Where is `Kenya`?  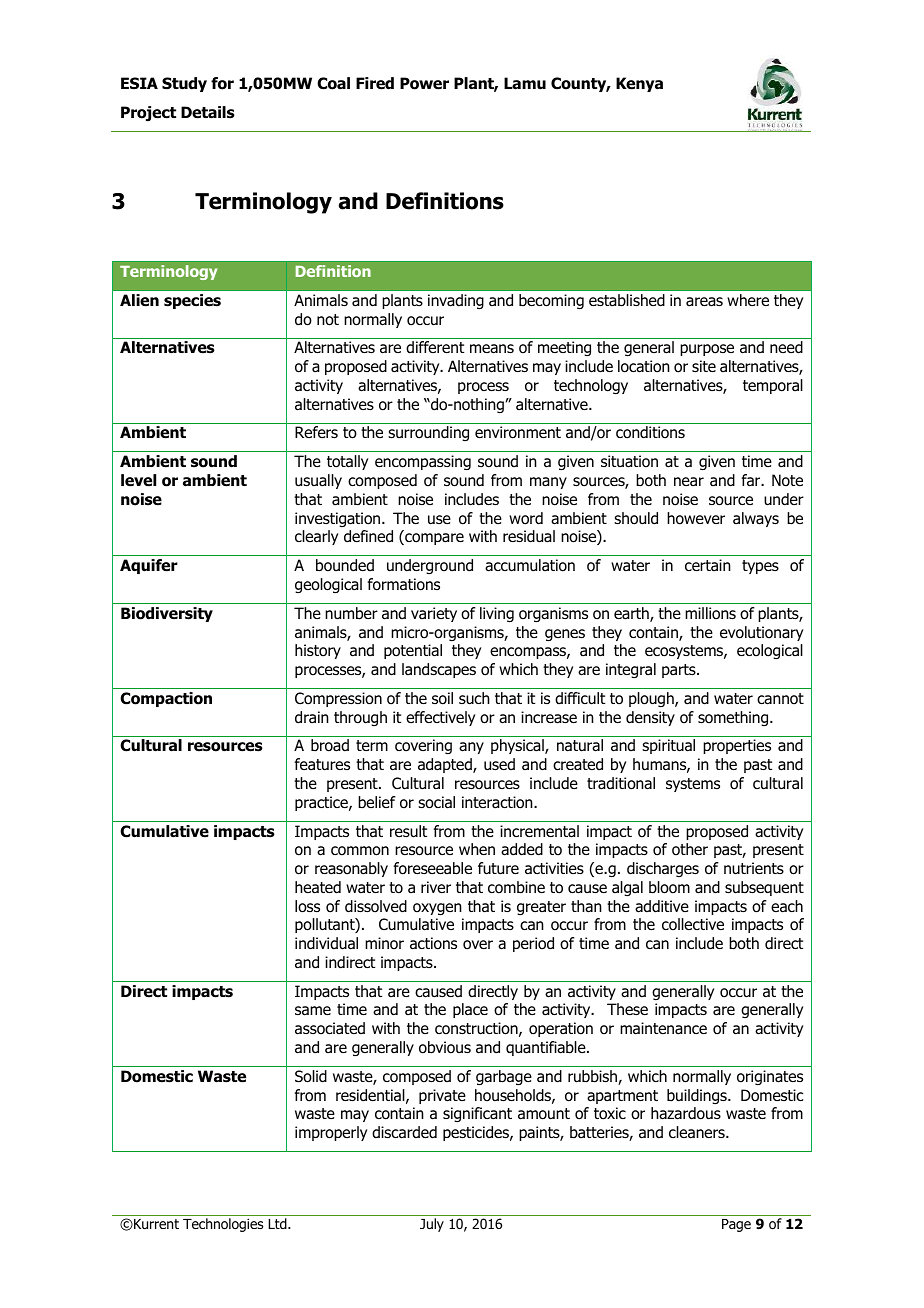 Kenya is located at coordinates (639, 84).
